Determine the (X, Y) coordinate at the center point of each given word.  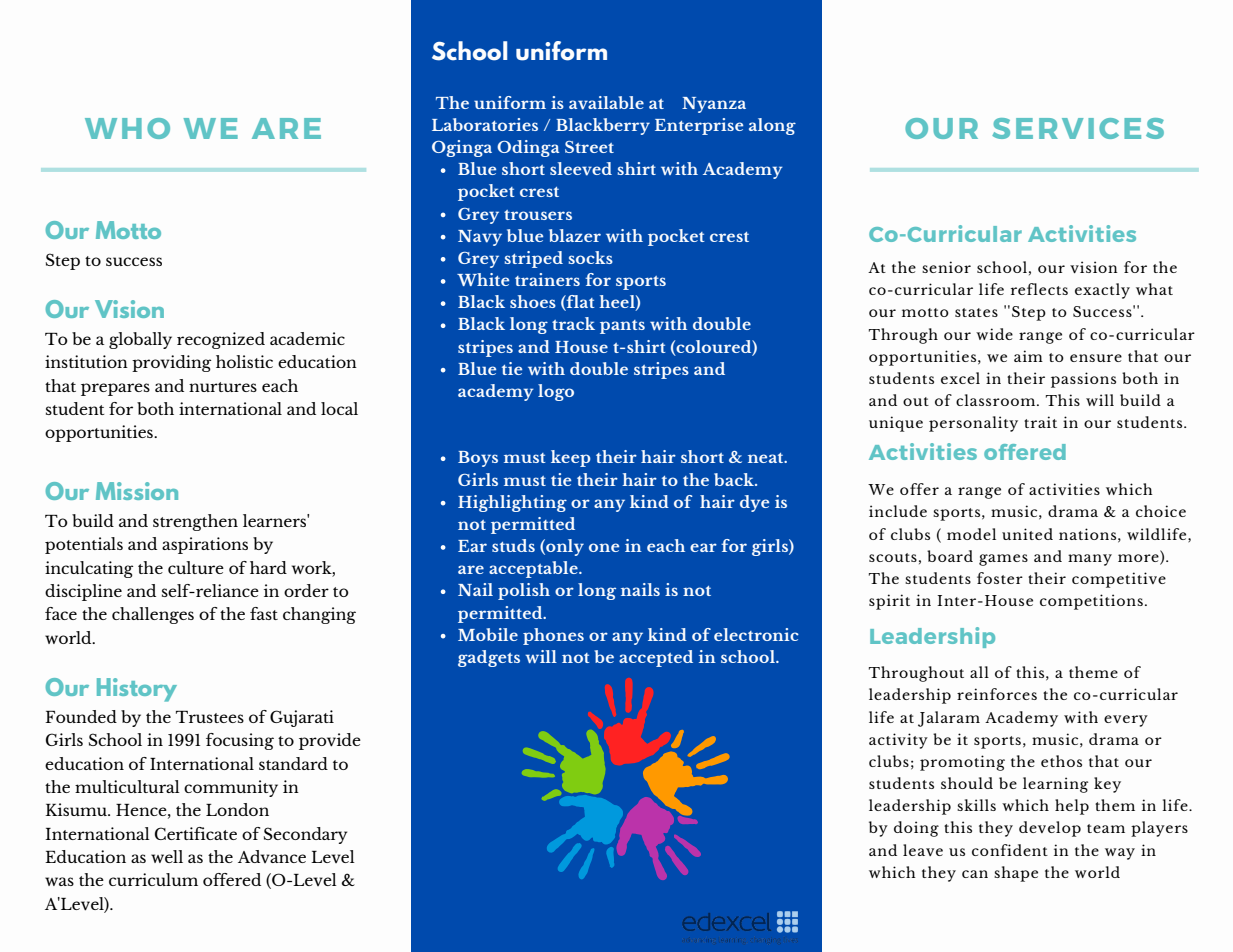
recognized (221, 340)
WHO (127, 128)
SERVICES (1078, 128)
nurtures (223, 387)
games (1003, 560)
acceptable (534, 569)
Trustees (210, 717)
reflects (1039, 289)
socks (591, 257)
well (167, 856)
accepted (656, 658)
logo (556, 392)
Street (589, 147)
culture (196, 567)
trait (1040, 422)
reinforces (997, 694)
